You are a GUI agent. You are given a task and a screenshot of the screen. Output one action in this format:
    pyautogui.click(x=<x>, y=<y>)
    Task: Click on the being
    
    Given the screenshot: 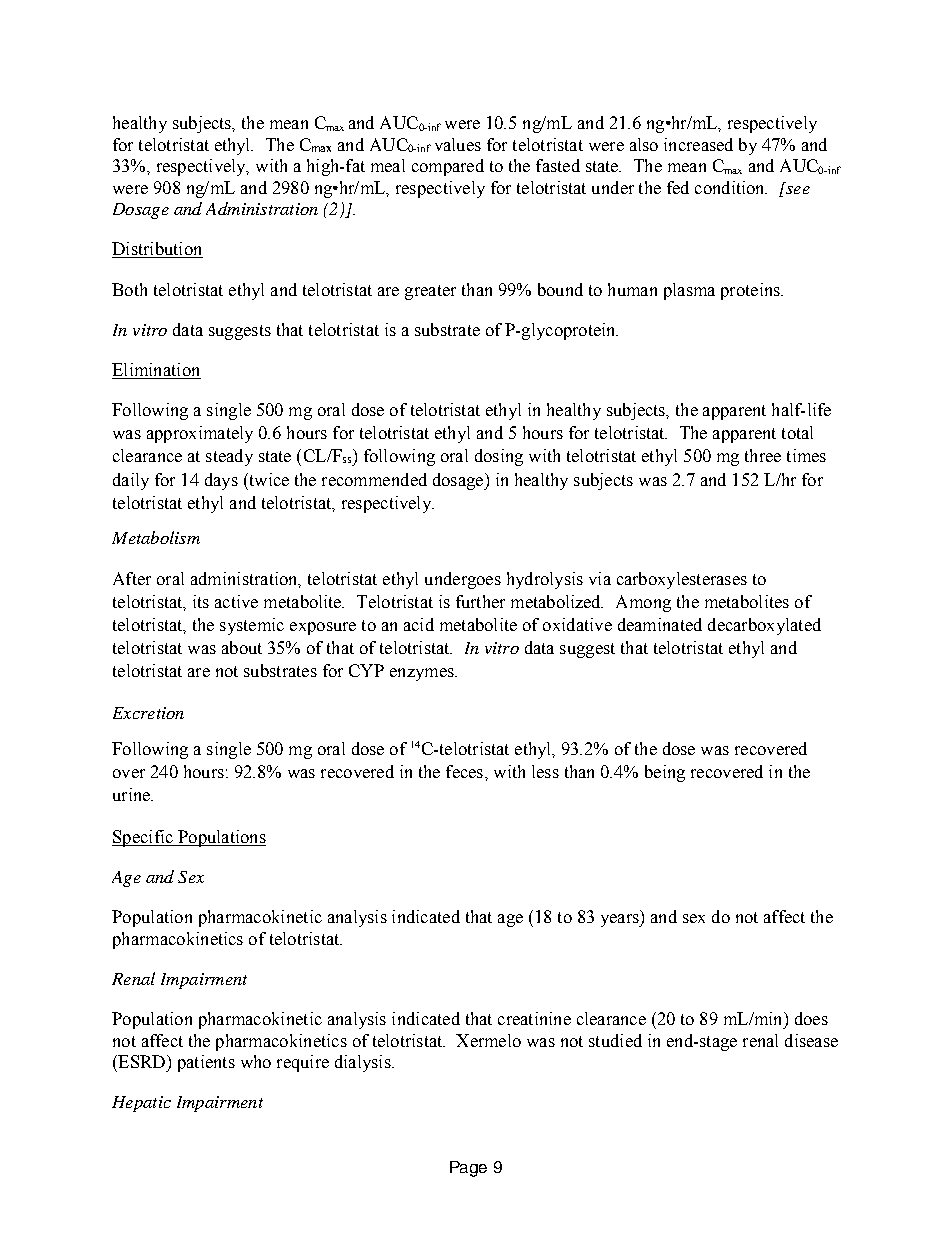 What is the action you would take?
    pyautogui.click(x=665, y=773)
